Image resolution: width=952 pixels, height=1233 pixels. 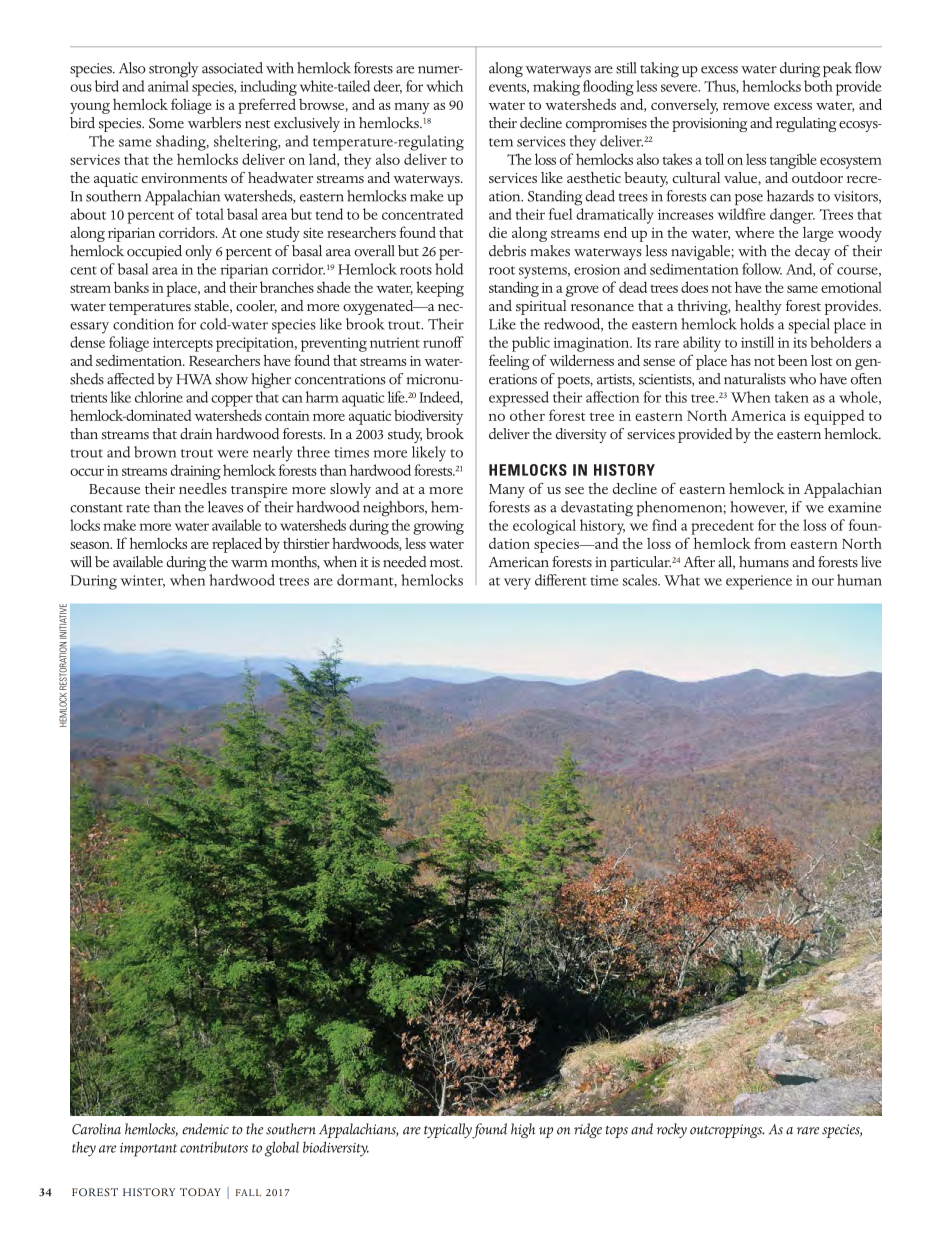 What do you see at coordinates (168, 86) in the screenshot?
I see `animal` at bounding box center [168, 86].
